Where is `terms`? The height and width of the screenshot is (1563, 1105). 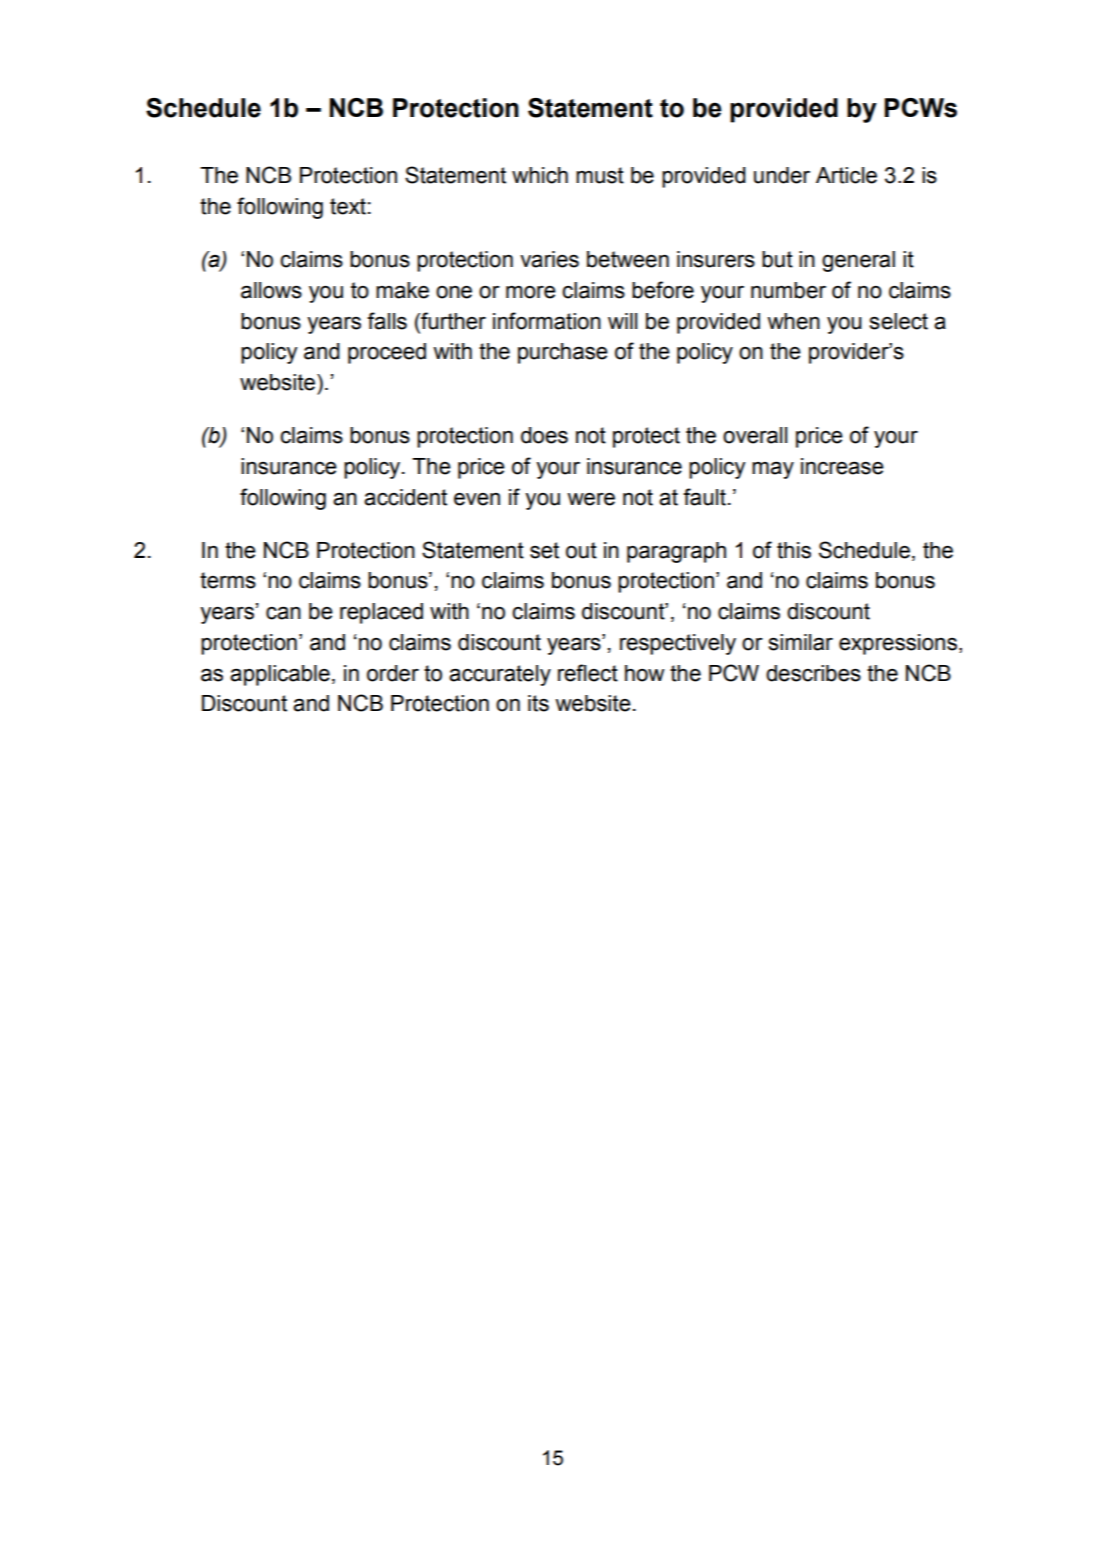 terms is located at coordinates (228, 580).
